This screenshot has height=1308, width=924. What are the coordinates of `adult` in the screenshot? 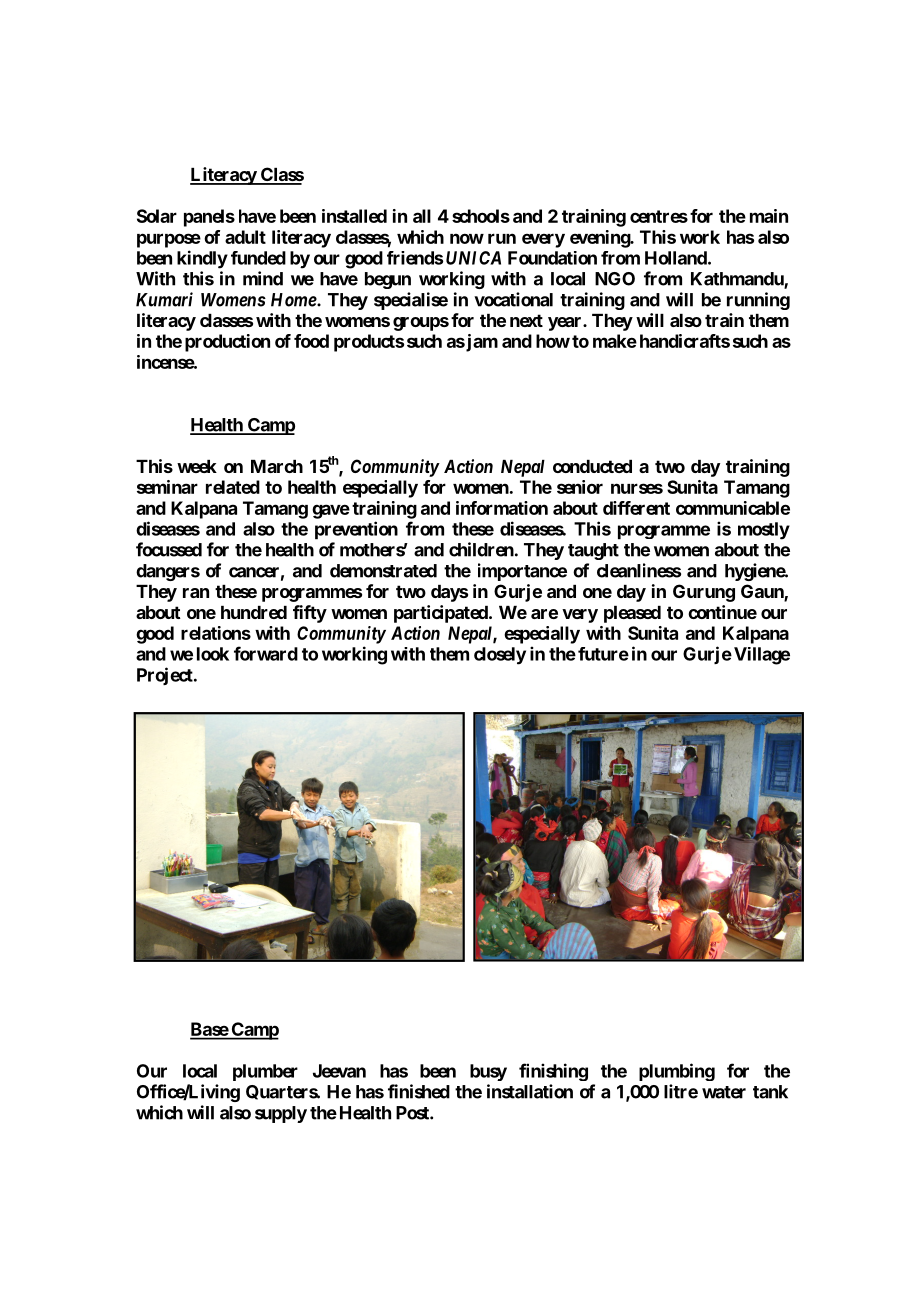 It's located at (245, 237).
